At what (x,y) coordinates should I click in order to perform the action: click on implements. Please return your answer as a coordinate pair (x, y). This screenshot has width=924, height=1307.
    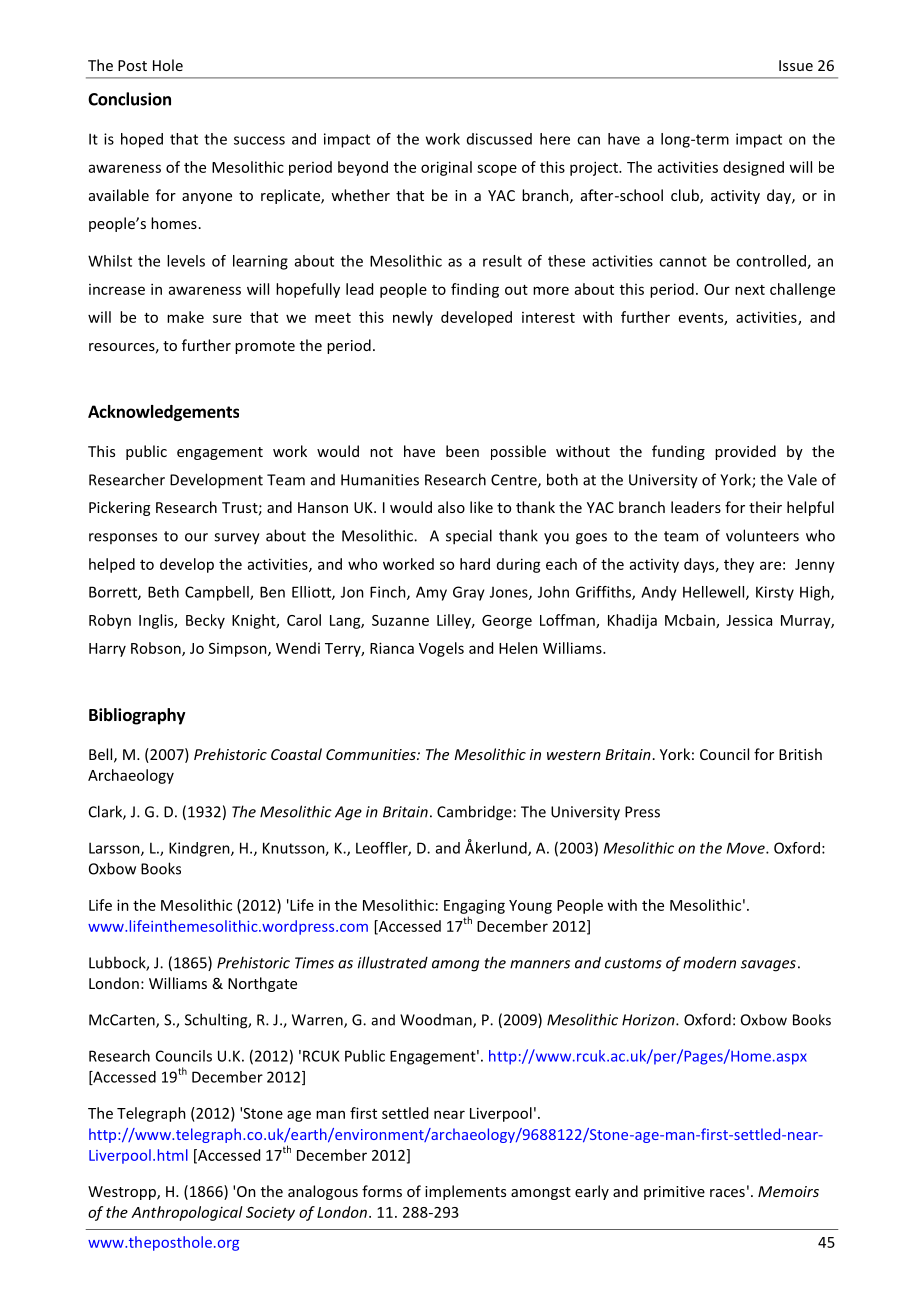
    Looking at the image, I should click on (465, 1192).
